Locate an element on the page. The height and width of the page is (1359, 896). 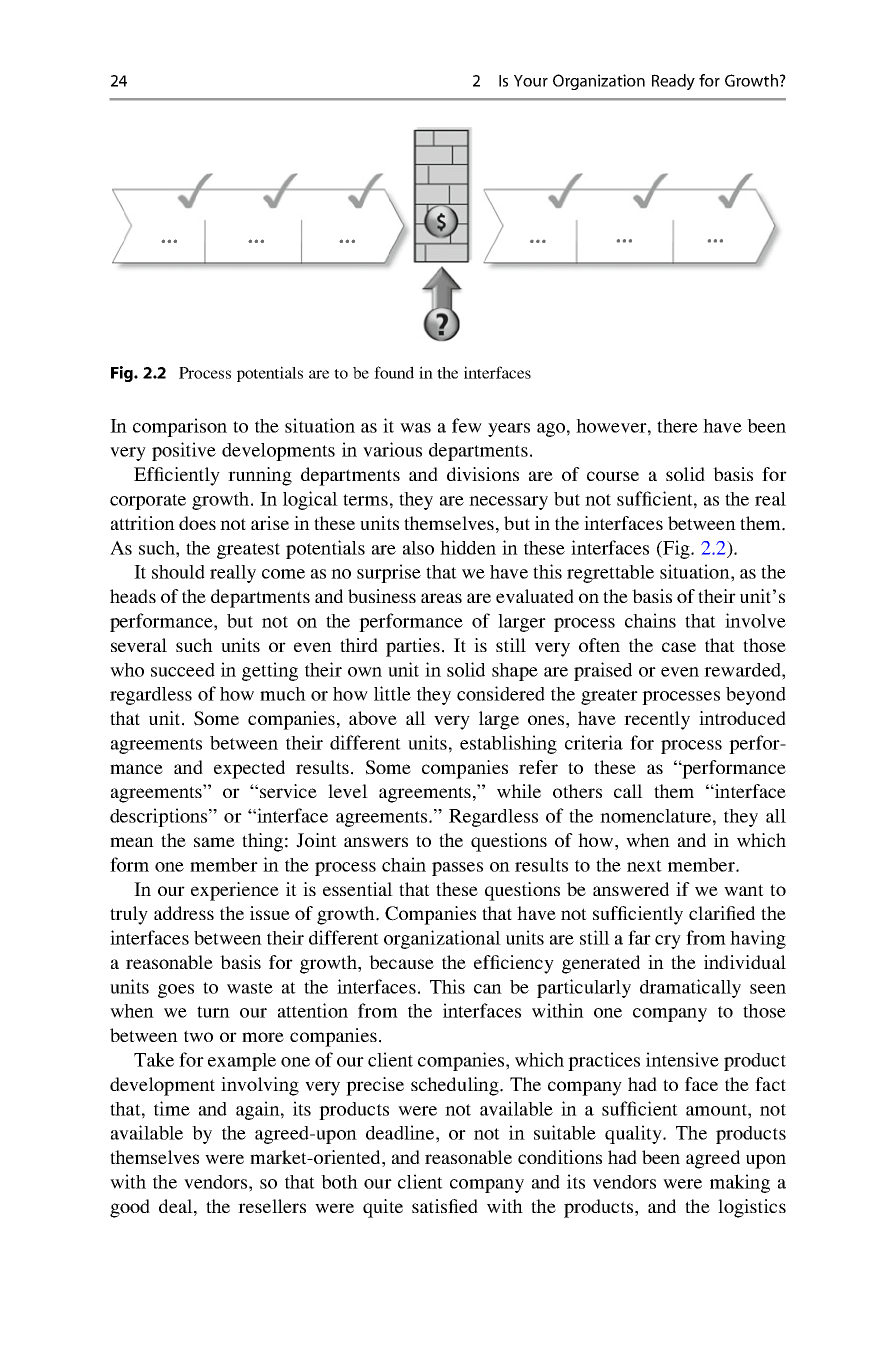
Your is located at coordinates (531, 81).
